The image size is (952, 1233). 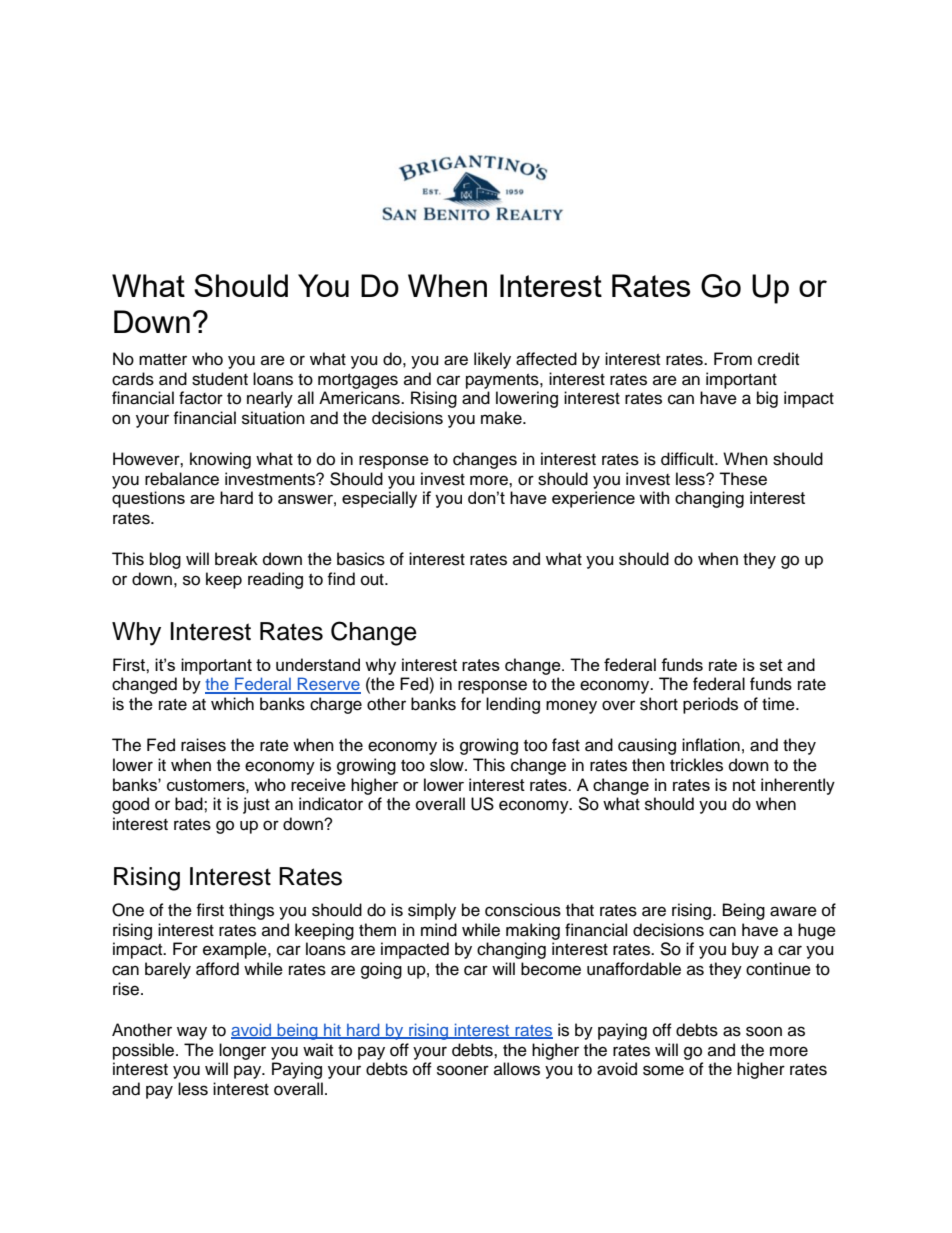 What do you see at coordinates (663, 1070) in the screenshot?
I see `some` at bounding box center [663, 1070].
